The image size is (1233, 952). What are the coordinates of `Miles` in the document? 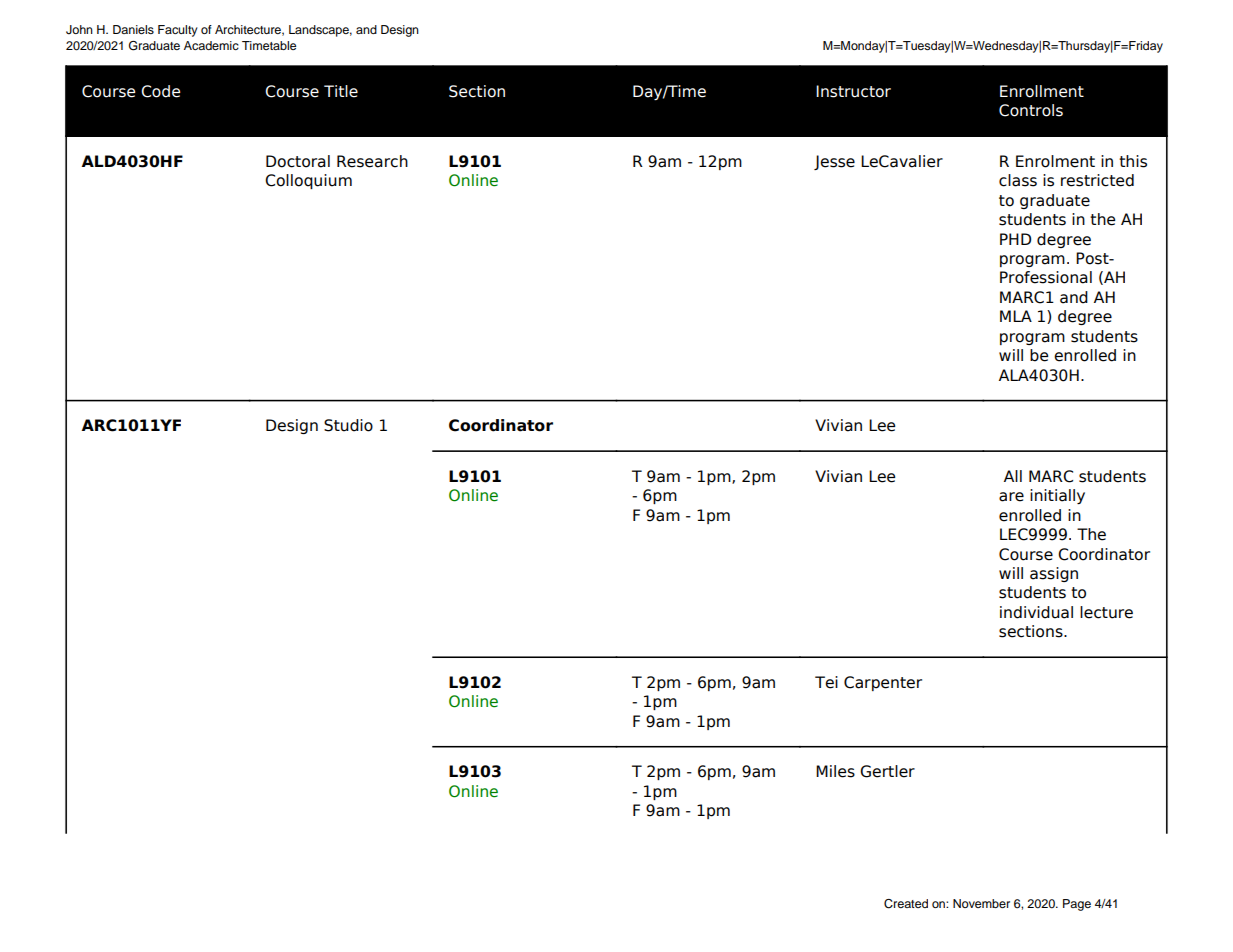 It's located at (835, 771).
